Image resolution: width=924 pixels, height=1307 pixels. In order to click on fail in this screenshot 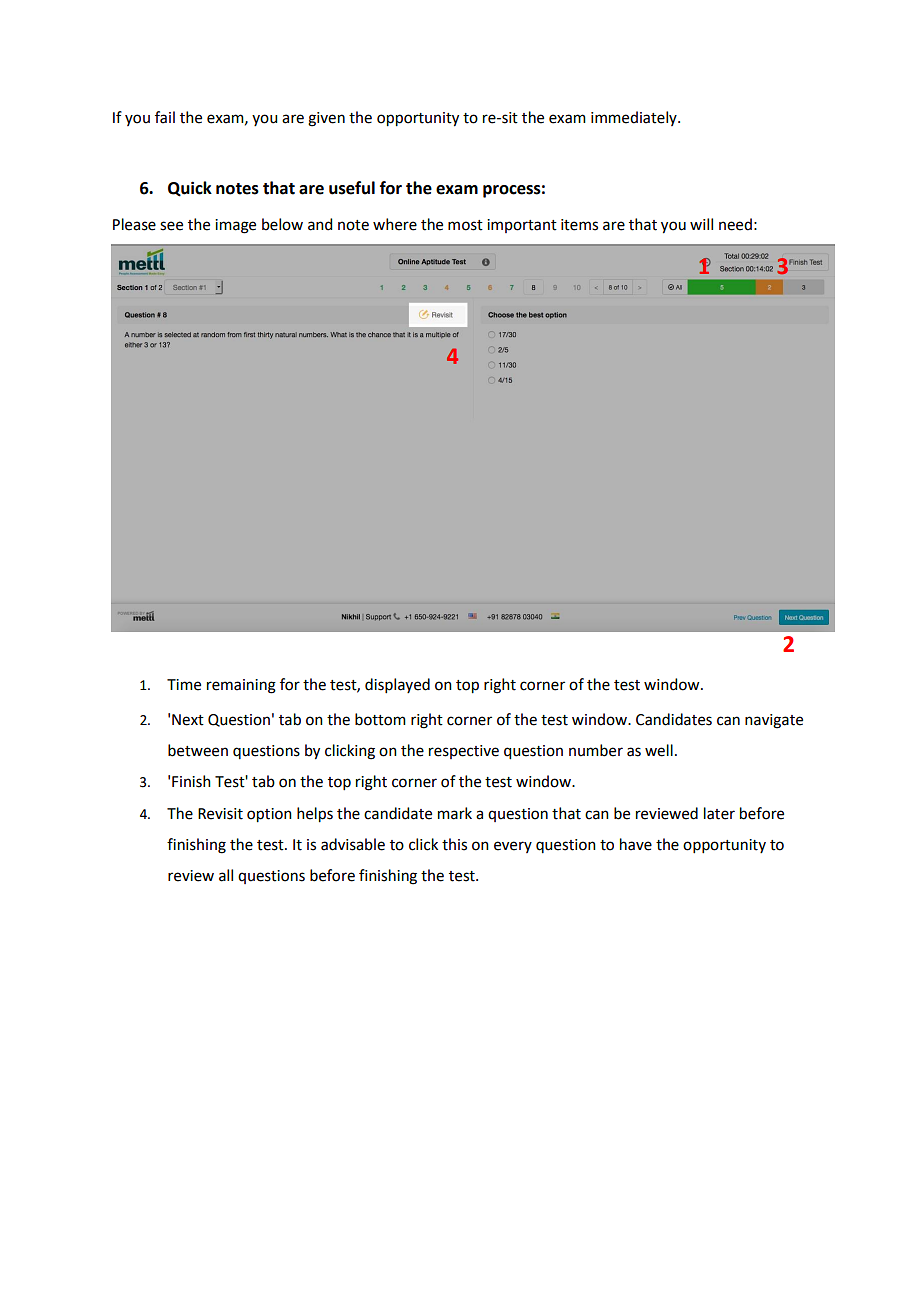, I will do `click(165, 117)`.
